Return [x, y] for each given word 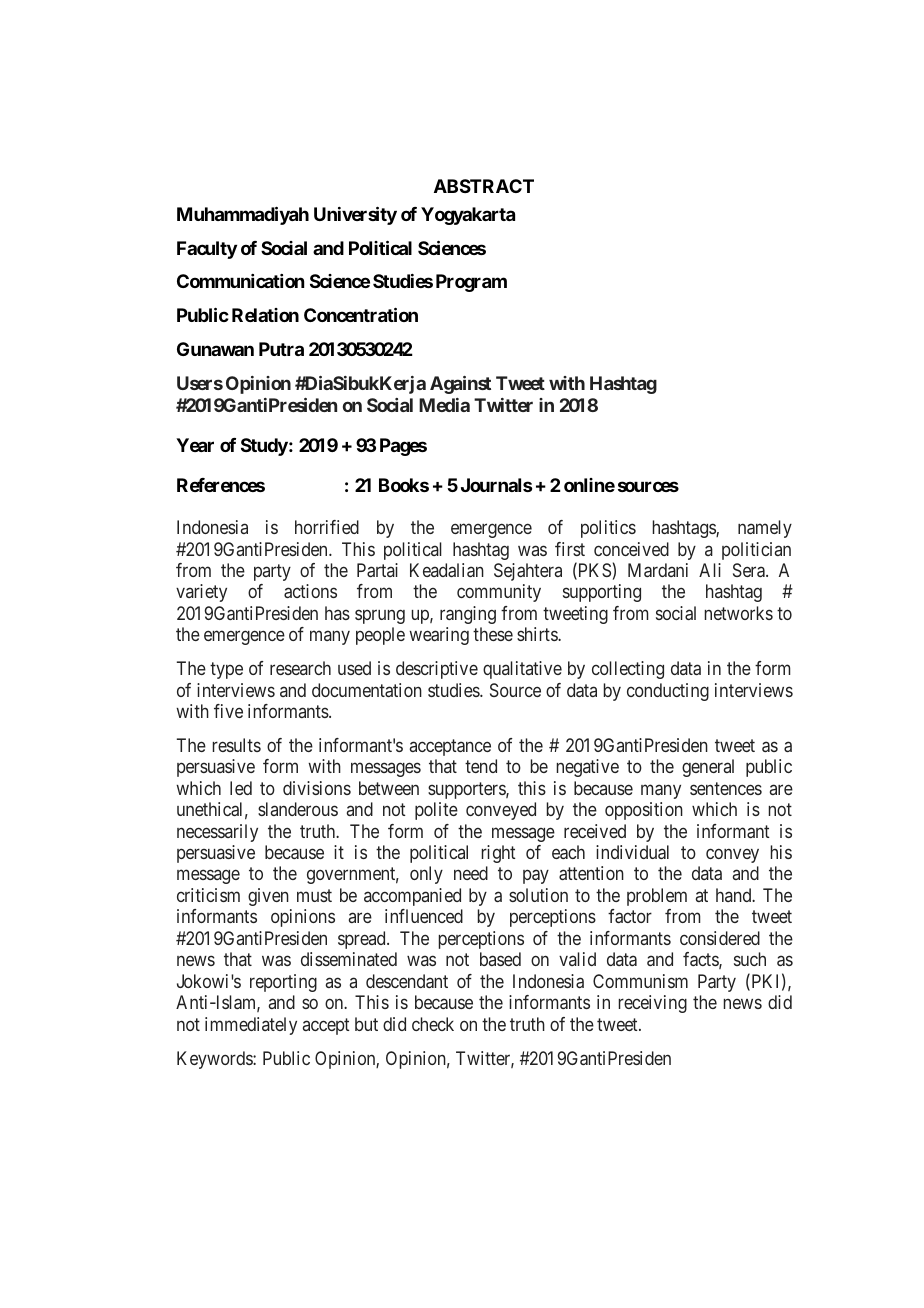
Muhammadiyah [243, 215]
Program [471, 283]
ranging [468, 615]
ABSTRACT [484, 186]
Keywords [215, 1060]
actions [310, 591]
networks [739, 613]
